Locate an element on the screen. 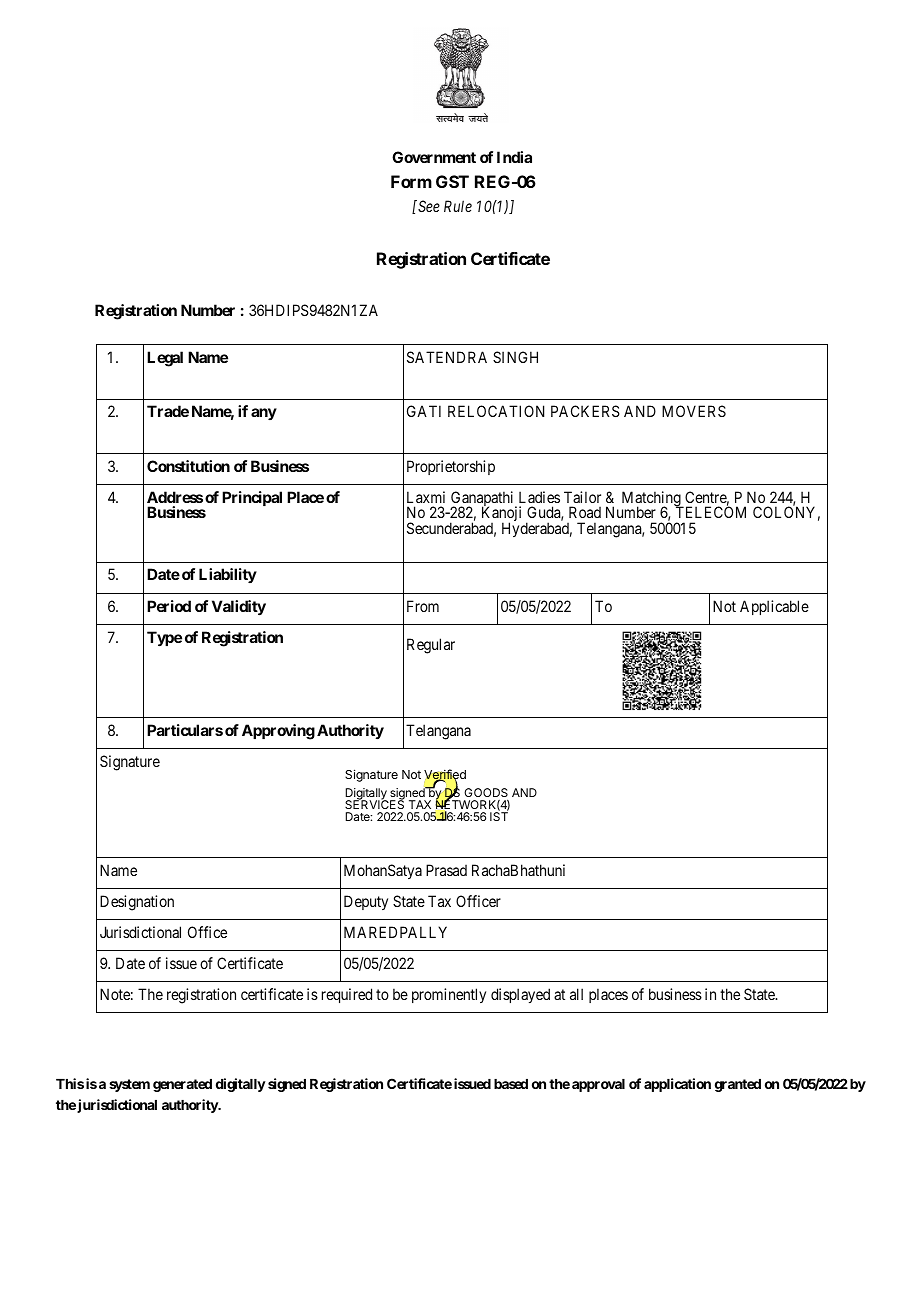 The width and height of the screenshot is (924, 1308). generated is located at coordinates (182, 1085).
